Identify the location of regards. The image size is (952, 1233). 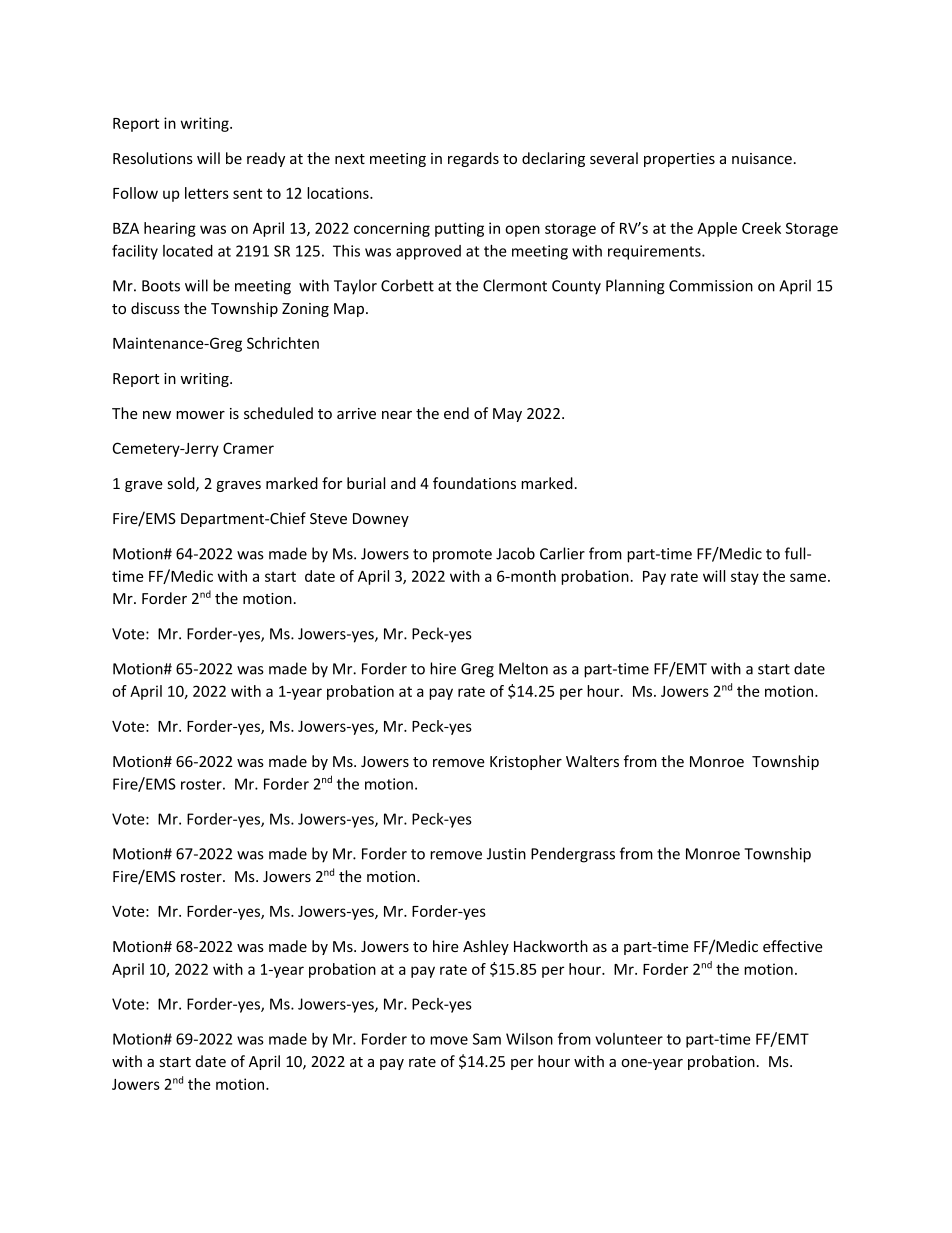
(473, 159).
